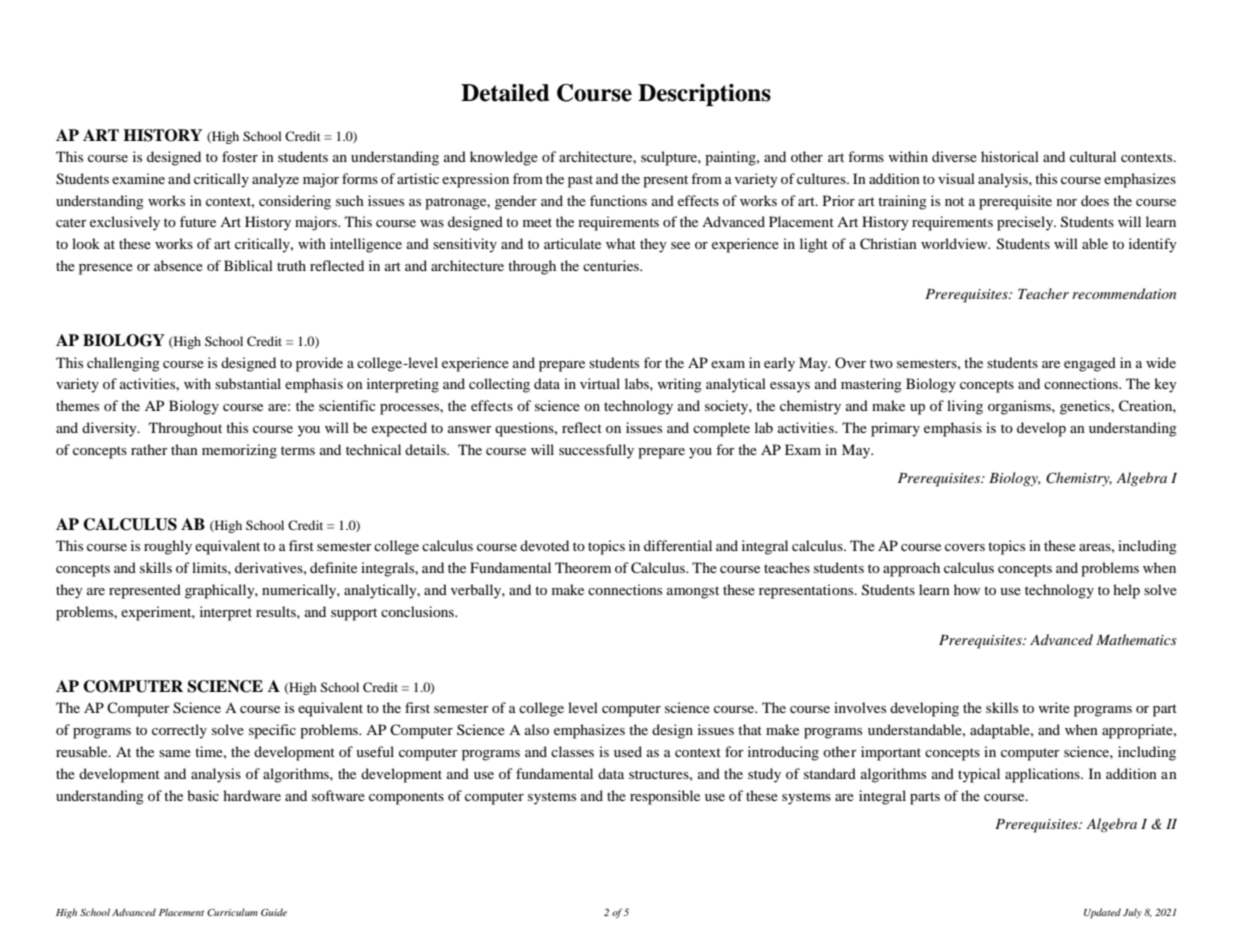  What do you see at coordinates (1090, 364) in the image?
I see `engaged` at bounding box center [1090, 364].
